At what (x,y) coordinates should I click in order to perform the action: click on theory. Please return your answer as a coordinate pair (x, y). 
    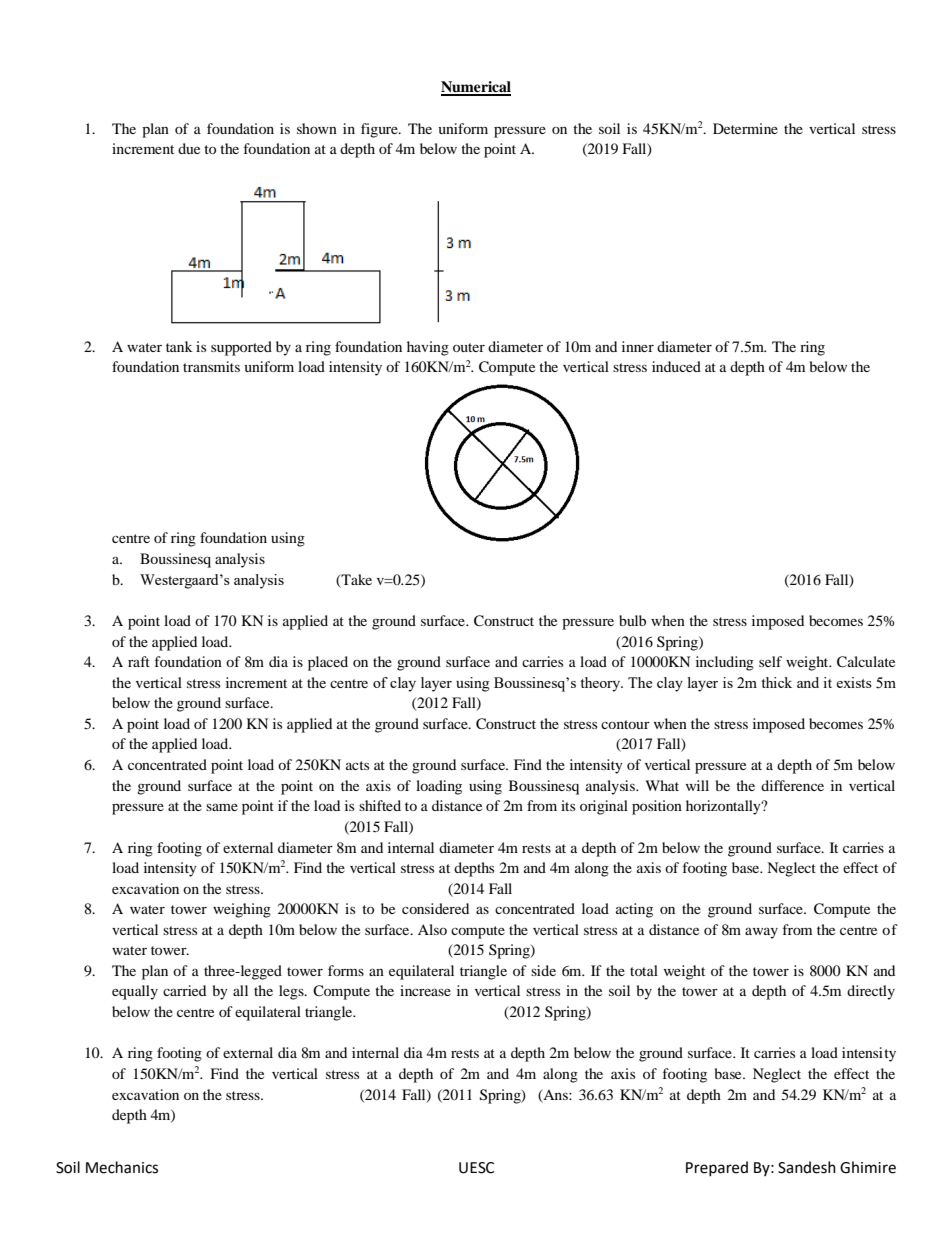
    Looking at the image, I should click on (601, 684).
